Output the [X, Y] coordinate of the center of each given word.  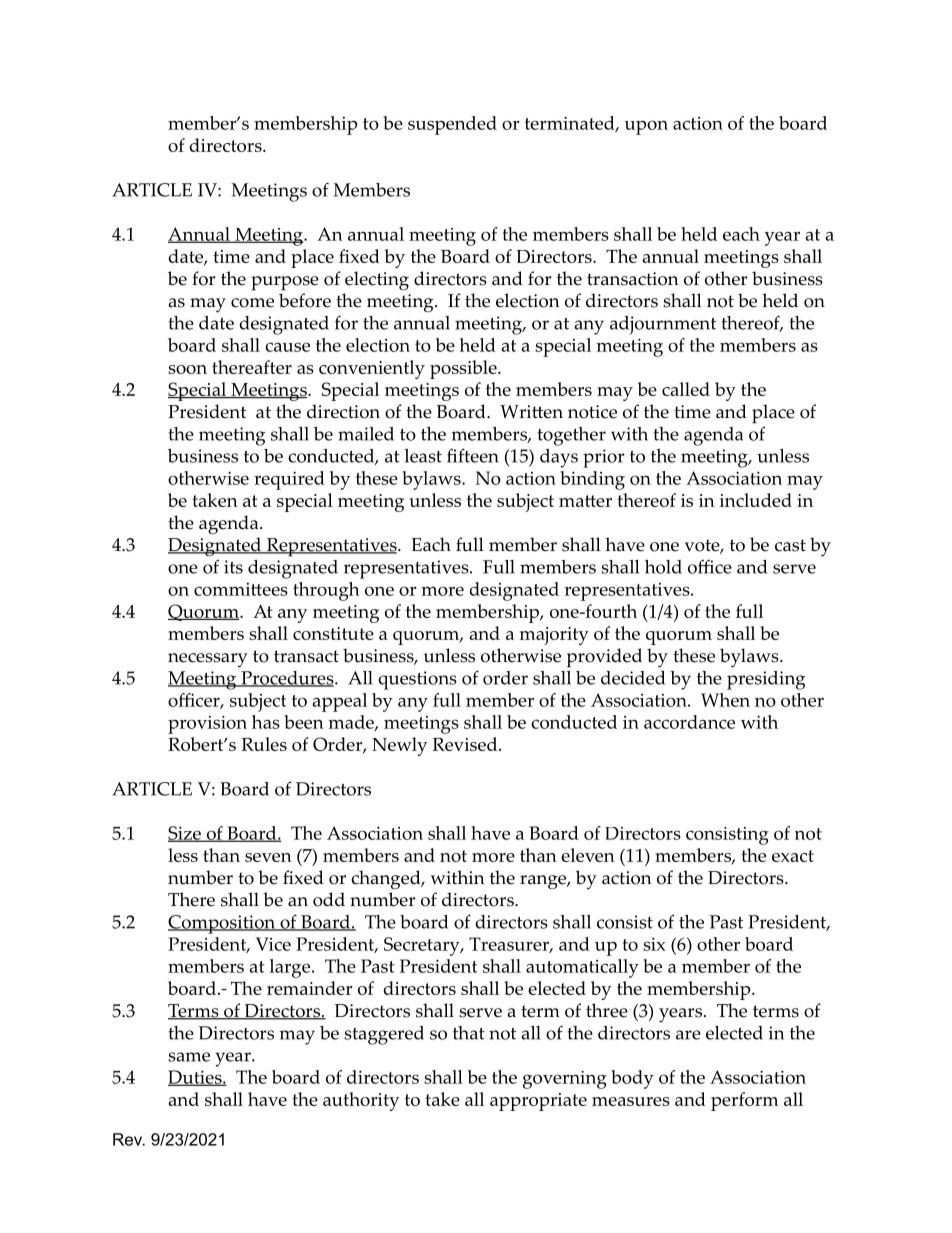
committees [241, 589]
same [189, 1057]
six [654, 944]
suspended [452, 125]
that [469, 1033]
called [686, 389]
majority [554, 636]
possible [464, 369]
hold [663, 567]
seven [268, 857]
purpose [285, 283]
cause [287, 347]
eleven [588, 855]
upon [646, 127]
